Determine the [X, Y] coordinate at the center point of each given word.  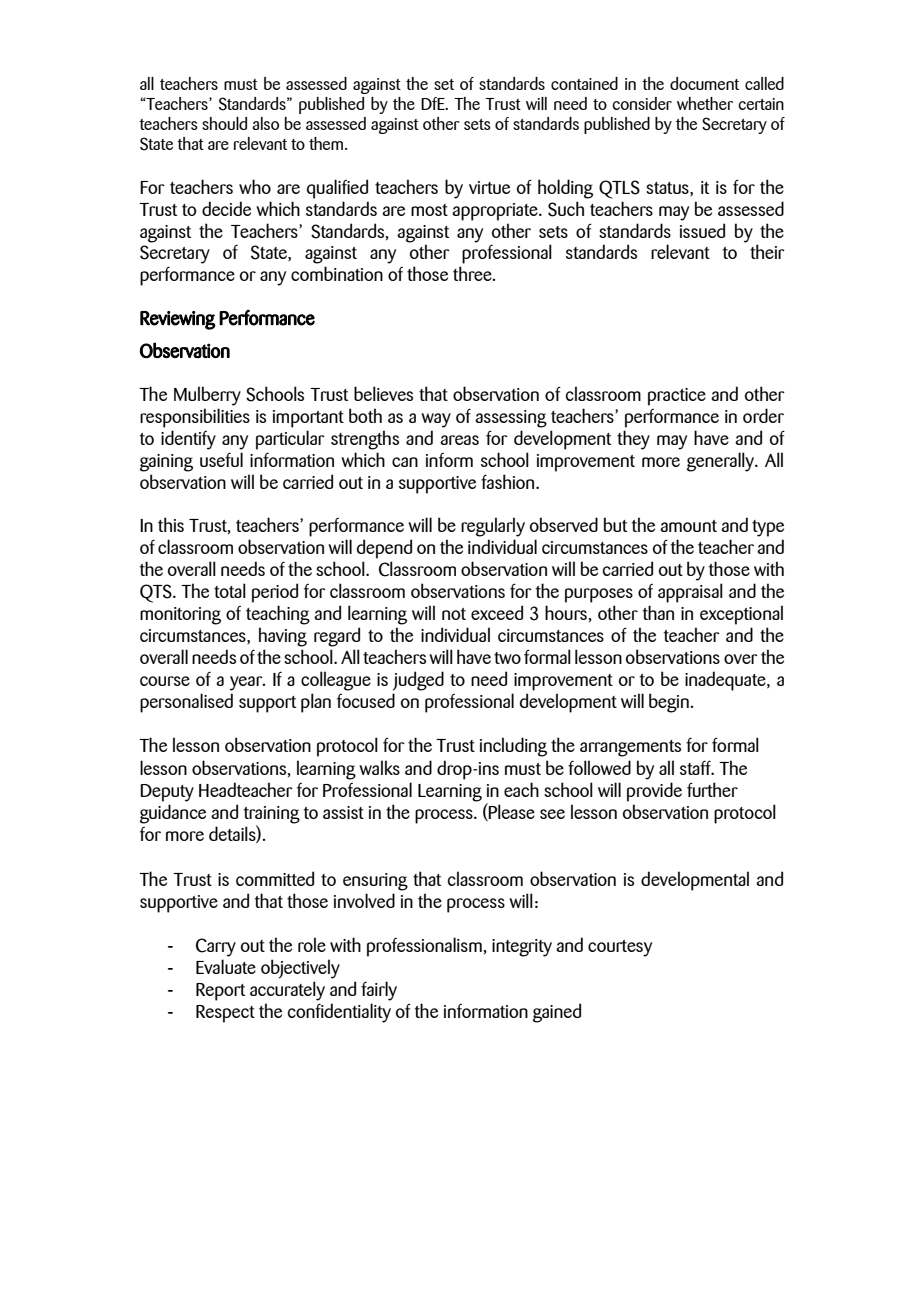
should [224, 123]
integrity [522, 948]
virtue [489, 187]
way [436, 420]
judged [418, 681]
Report [220, 992]
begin [670, 703]
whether [705, 103]
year [247, 683]
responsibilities [195, 418]
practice [677, 397]
